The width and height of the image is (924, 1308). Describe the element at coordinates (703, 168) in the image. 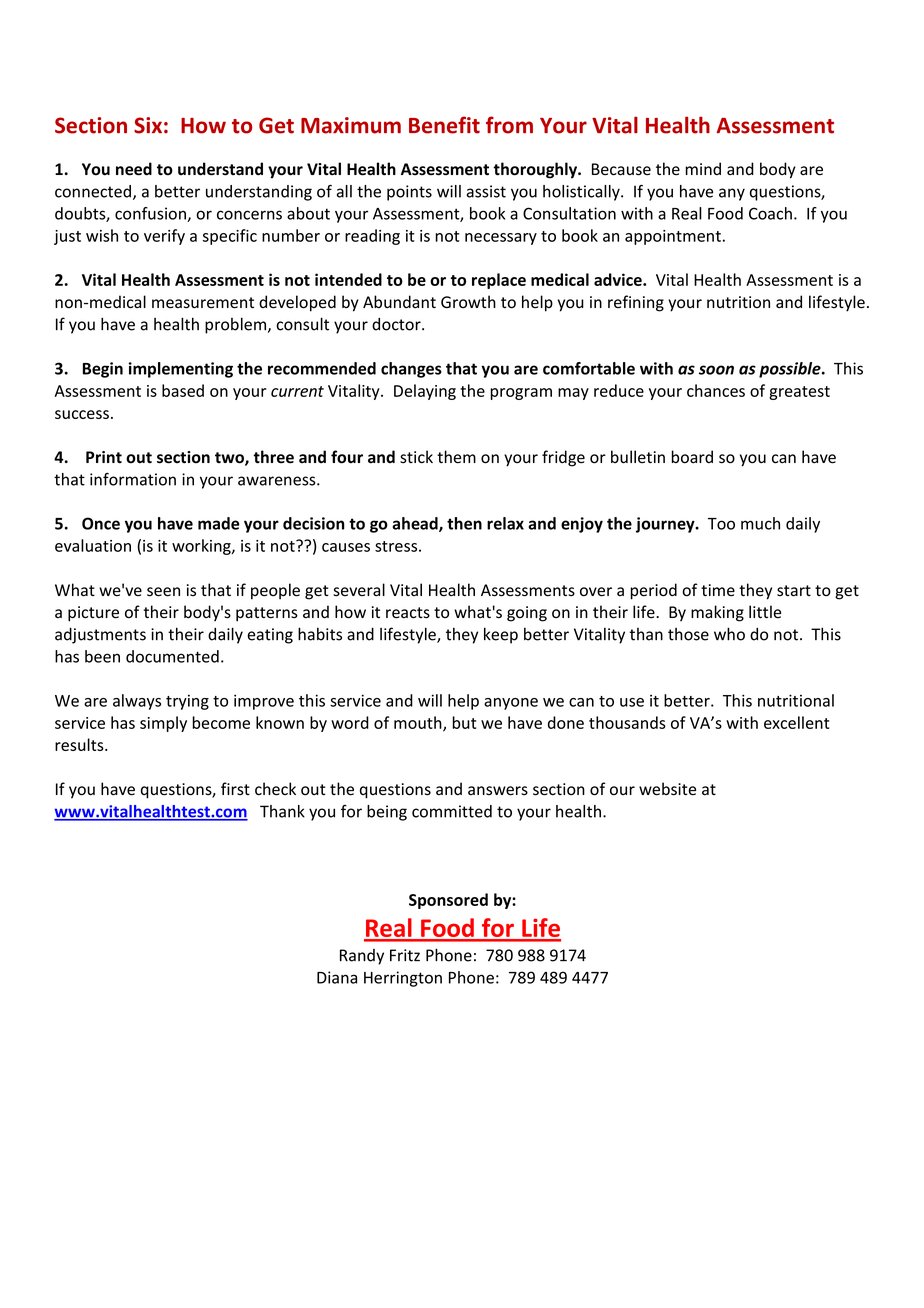

I see `mind` at that location.
